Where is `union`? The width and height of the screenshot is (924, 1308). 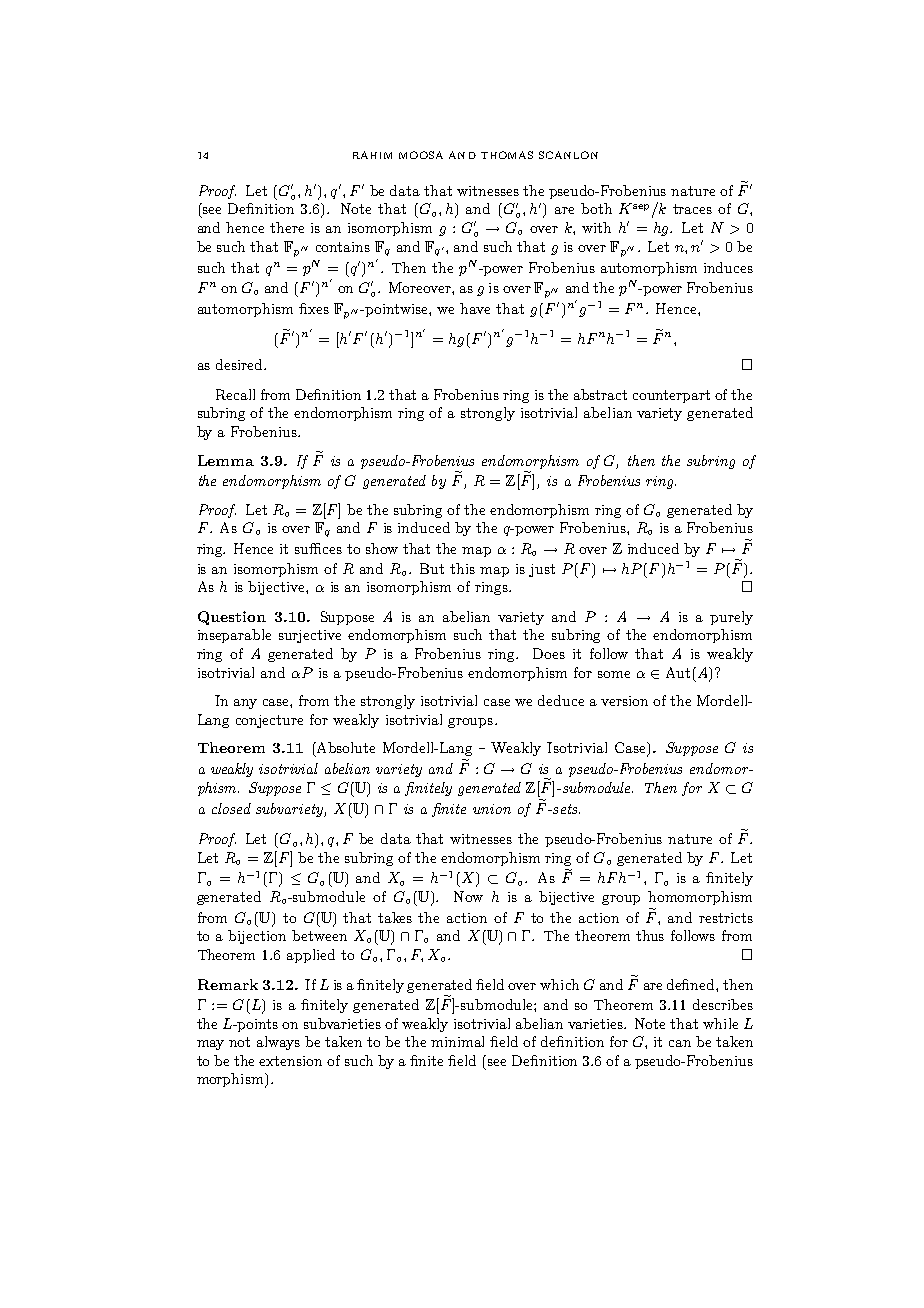 union is located at coordinates (492, 809).
